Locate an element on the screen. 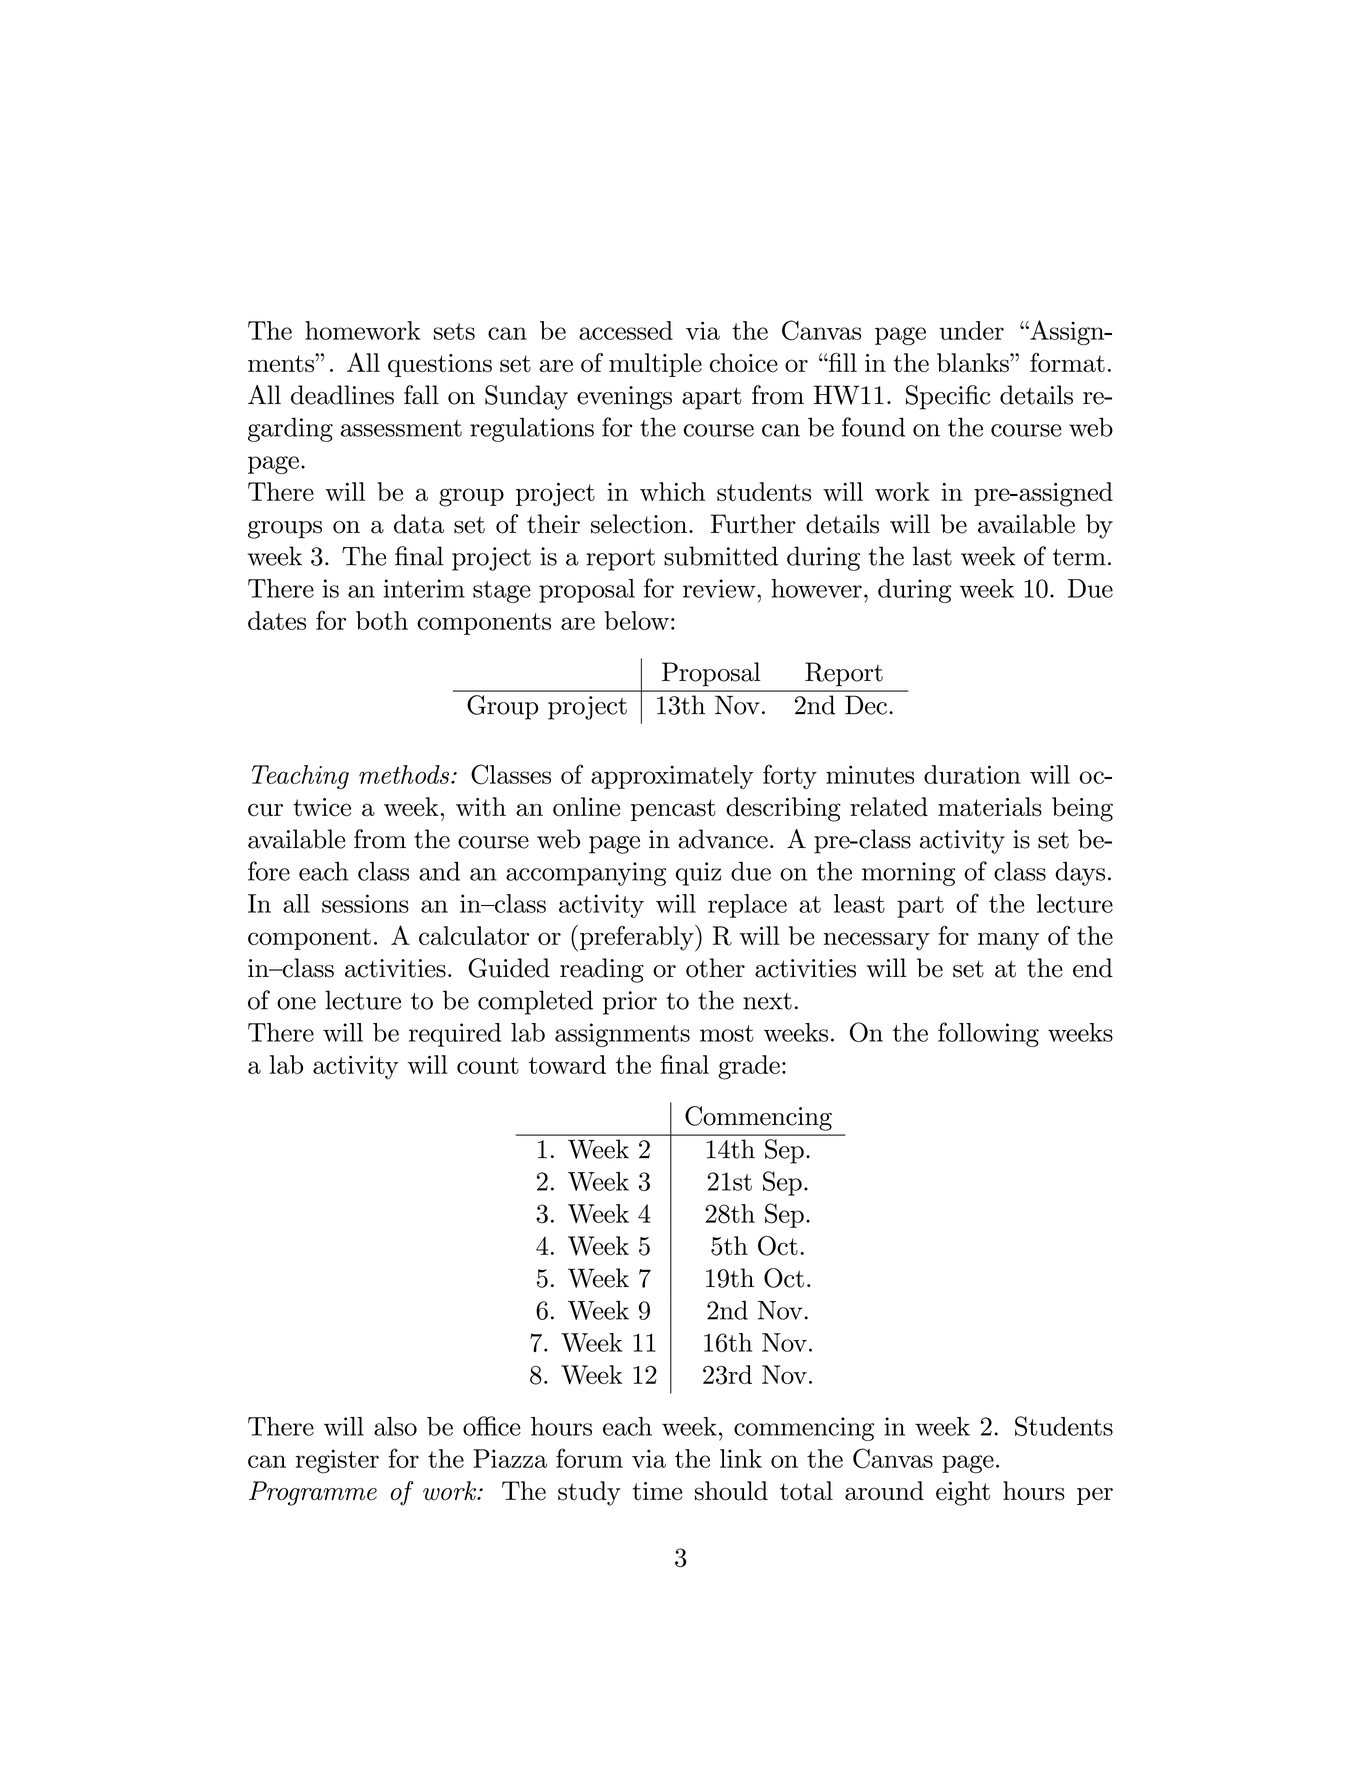 This screenshot has width=1365, height=1767. register is located at coordinates (337, 1461).
